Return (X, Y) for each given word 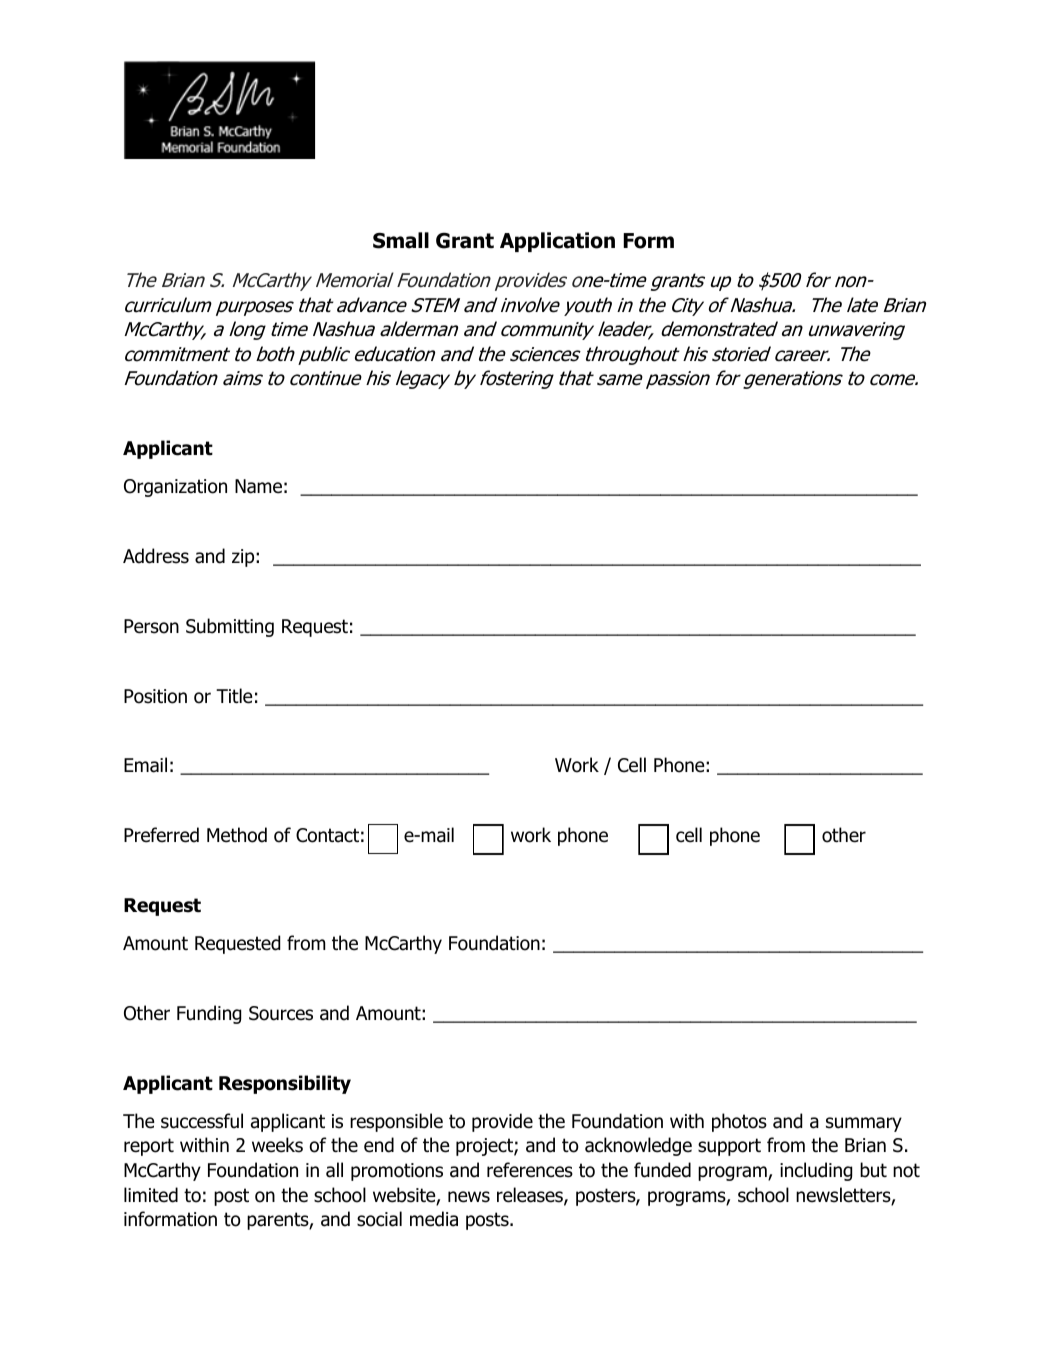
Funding (209, 1014)
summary (864, 1124)
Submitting (230, 627)
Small (401, 240)
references (530, 1170)
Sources (281, 1013)
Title (234, 696)
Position (155, 696)
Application (557, 242)
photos (739, 1122)
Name (258, 486)
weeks (277, 1145)
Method (237, 835)
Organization (175, 488)
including (816, 1171)
